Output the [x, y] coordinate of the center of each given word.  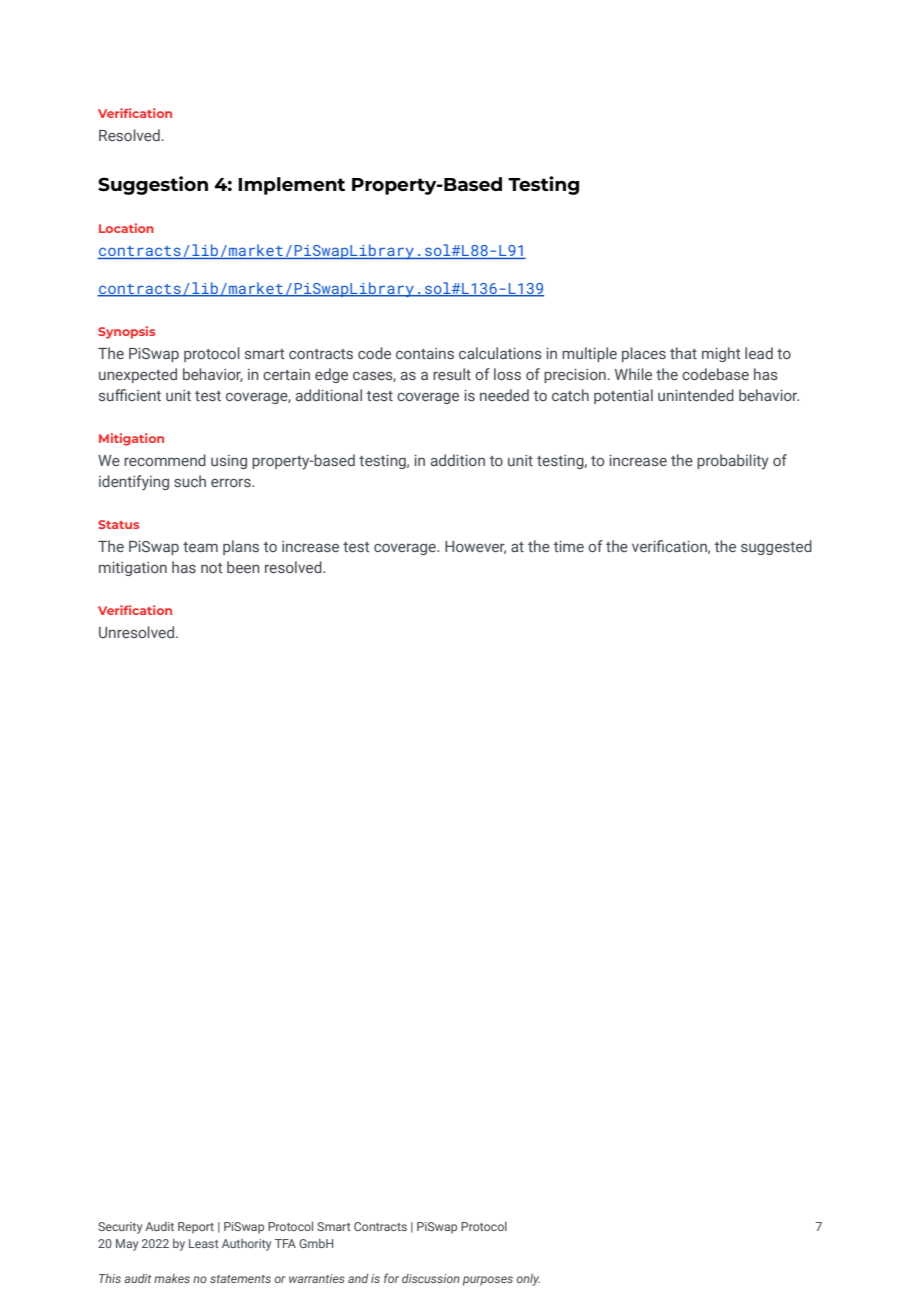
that [683, 353]
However [475, 547]
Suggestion [153, 185]
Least [204, 1243]
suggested [776, 547]
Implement [291, 186]
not [212, 568]
